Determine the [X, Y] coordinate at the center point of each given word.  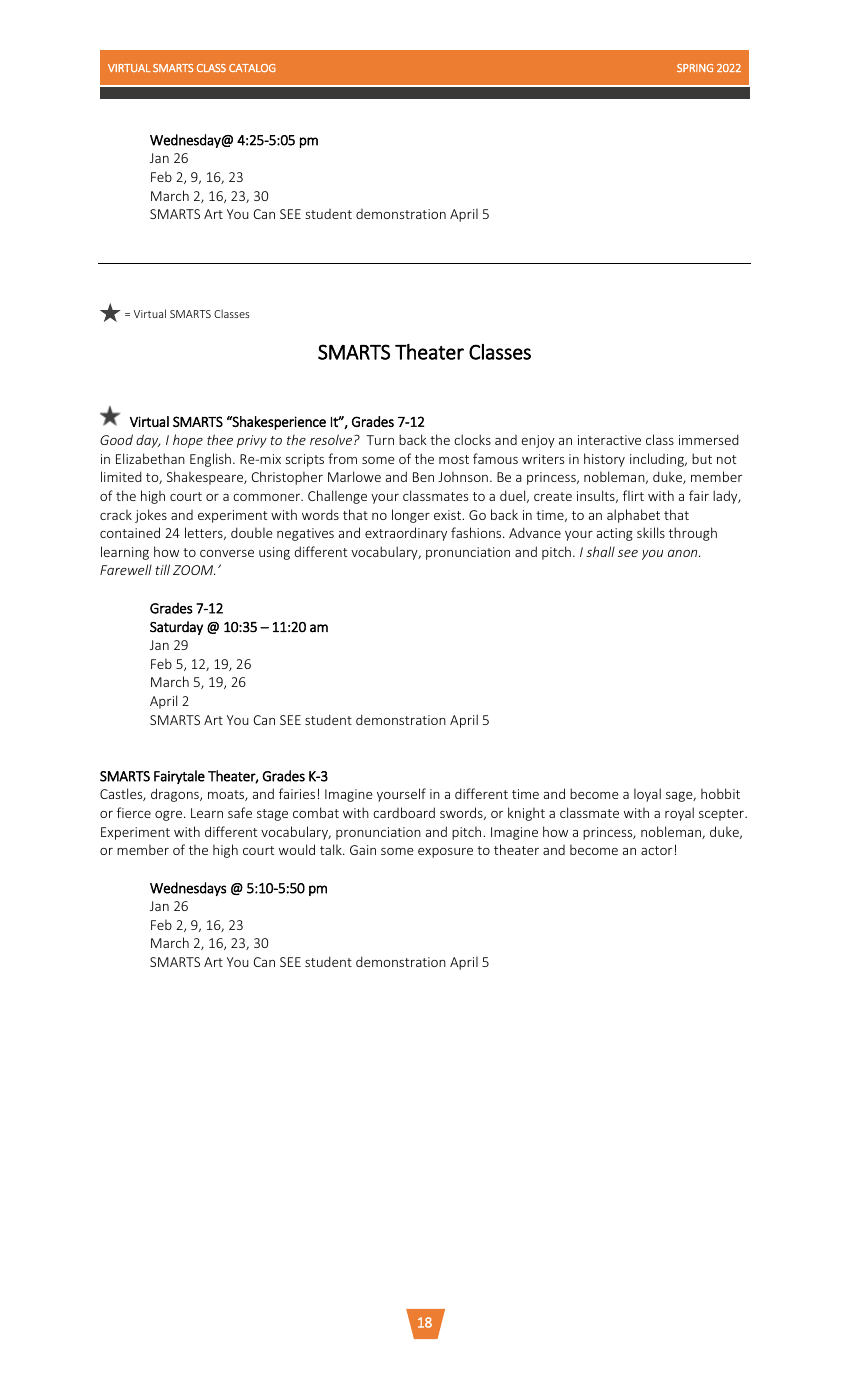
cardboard [404, 812]
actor [657, 850]
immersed [709, 439]
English [210, 460]
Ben [423, 477]
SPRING [695, 68]
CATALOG [252, 68]
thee [220, 439]
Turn [380, 440]
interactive [609, 440]
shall [600, 551]
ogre [170, 816]
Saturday [176, 628]
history [604, 460]
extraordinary [406, 534]
